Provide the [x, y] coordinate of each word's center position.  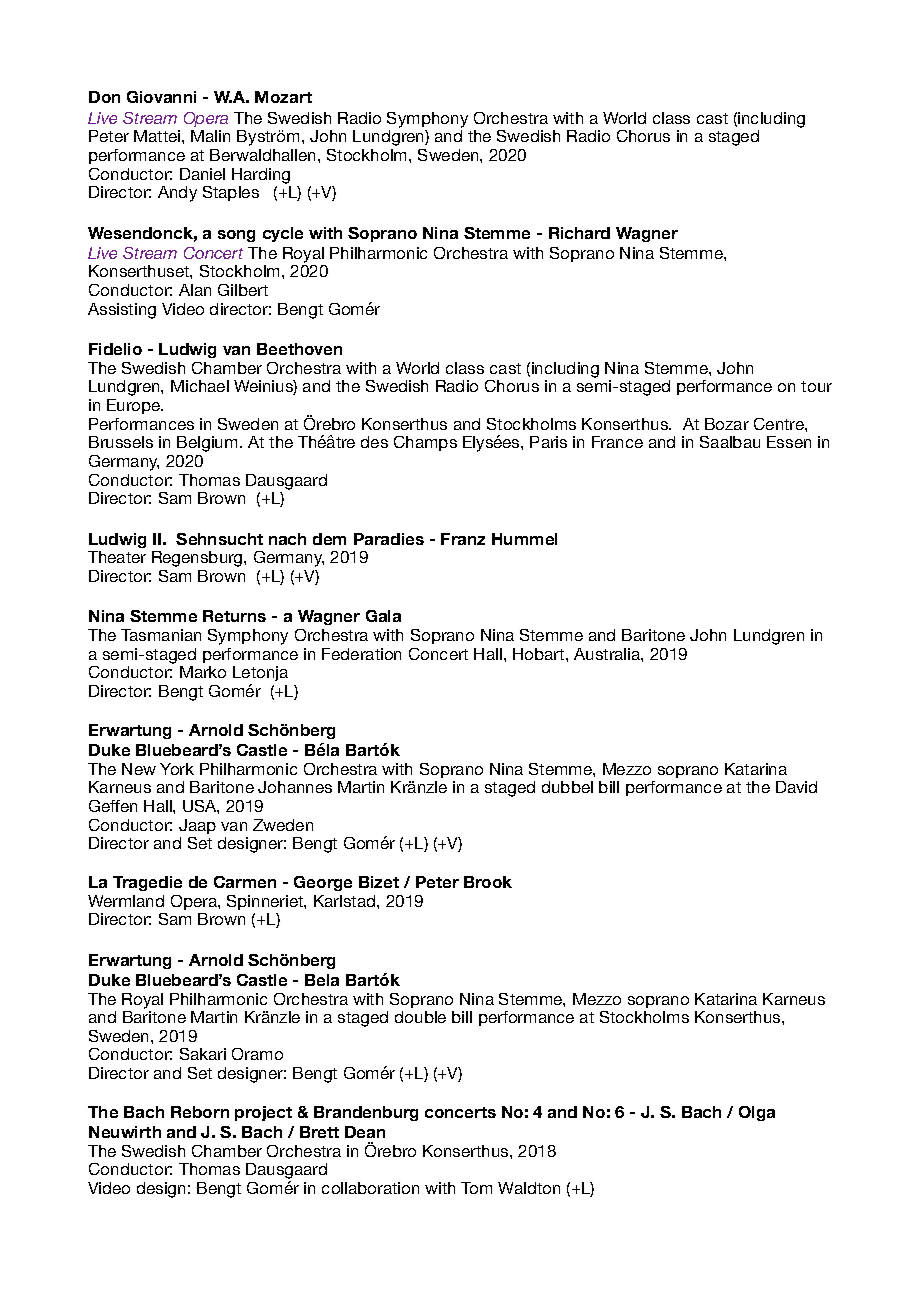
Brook [488, 882]
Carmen [245, 882]
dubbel [567, 787]
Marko [203, 672]
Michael [200, 386]
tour [816, 386]
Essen [789, 442]
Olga [757, 1113]
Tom [476, 1188]
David [796, 787]
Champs [425, 443]
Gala [383, 616]
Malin [210, 136]
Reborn [200, 1112]
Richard [579, 233]
